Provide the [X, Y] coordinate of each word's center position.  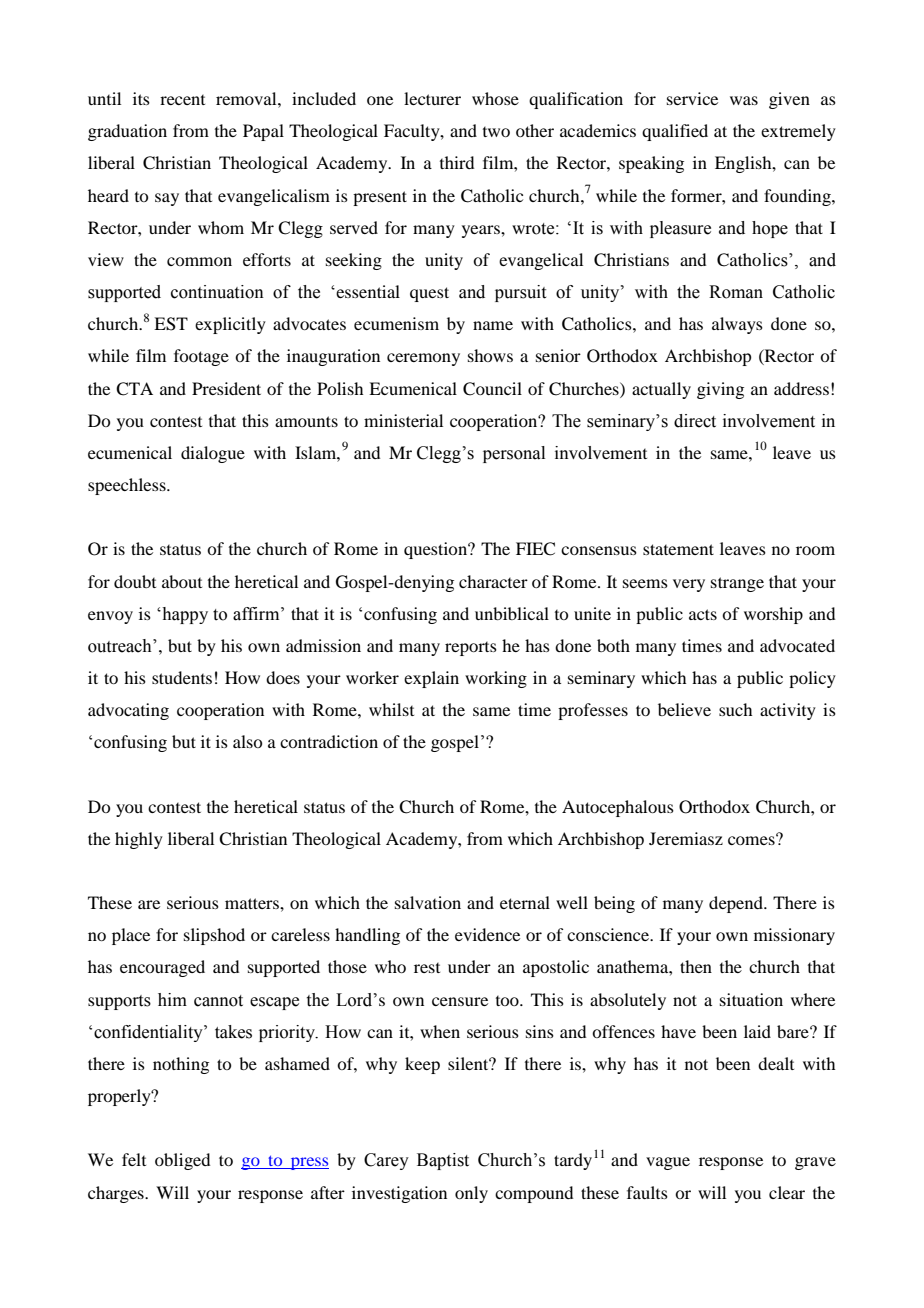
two [496, 132]
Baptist [443, 1161]
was [744, 100]
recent [182, 100]
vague [668, 1163]
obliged [182, 1161]
